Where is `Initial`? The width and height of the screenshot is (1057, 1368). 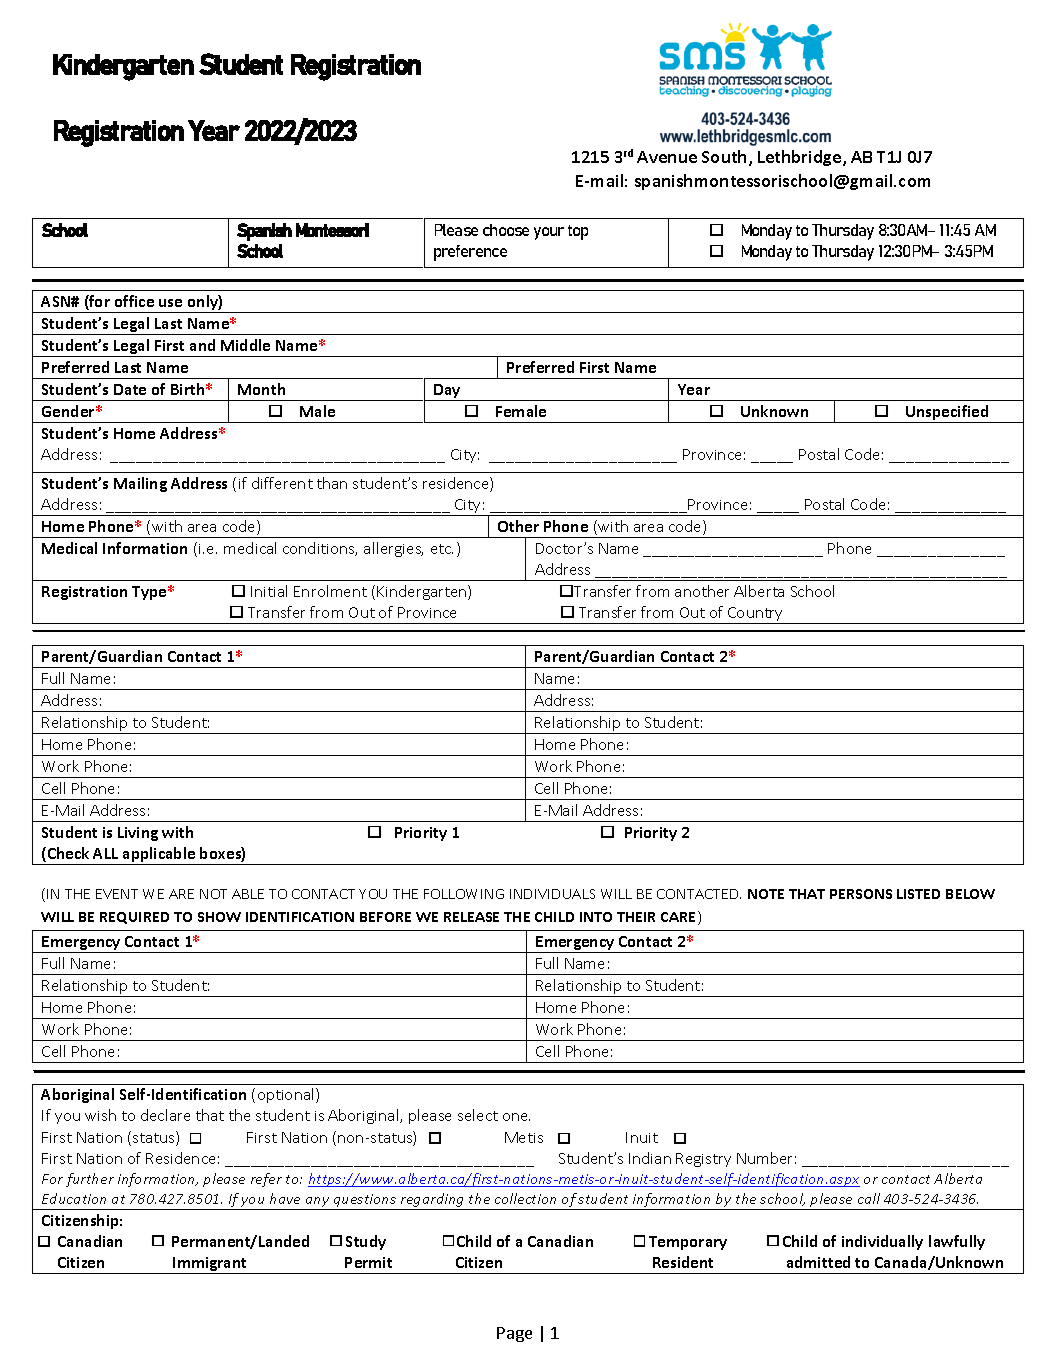 Initial is located at coordinates (269, 591).
